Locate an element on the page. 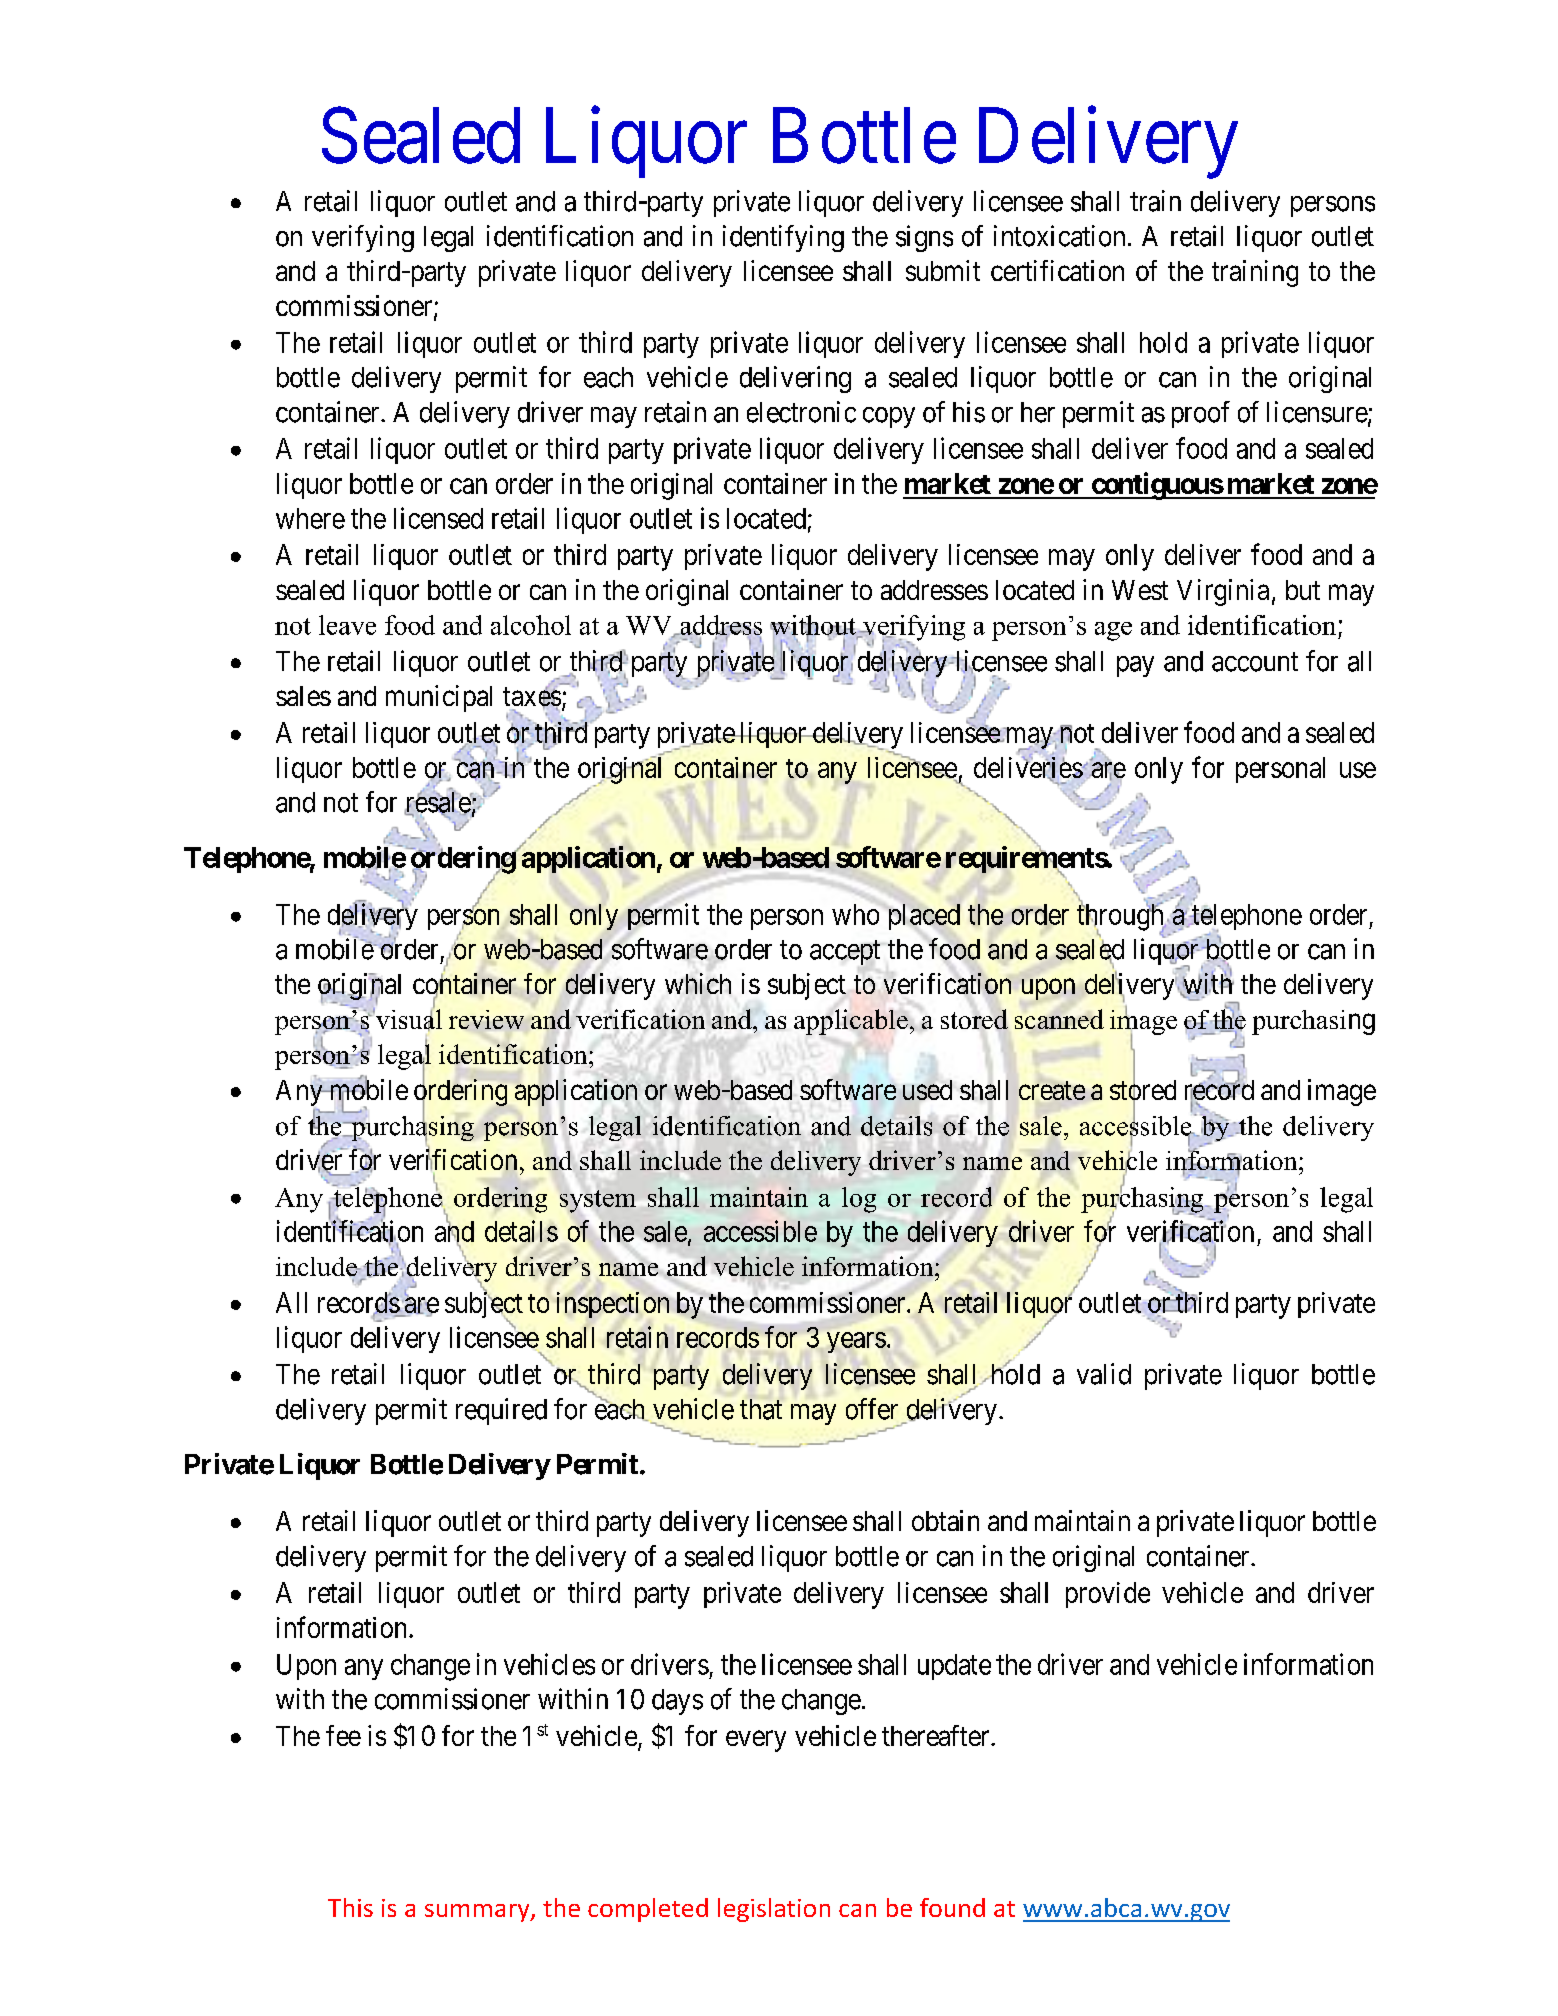  valid is located at coordinates (1104, 1374).
